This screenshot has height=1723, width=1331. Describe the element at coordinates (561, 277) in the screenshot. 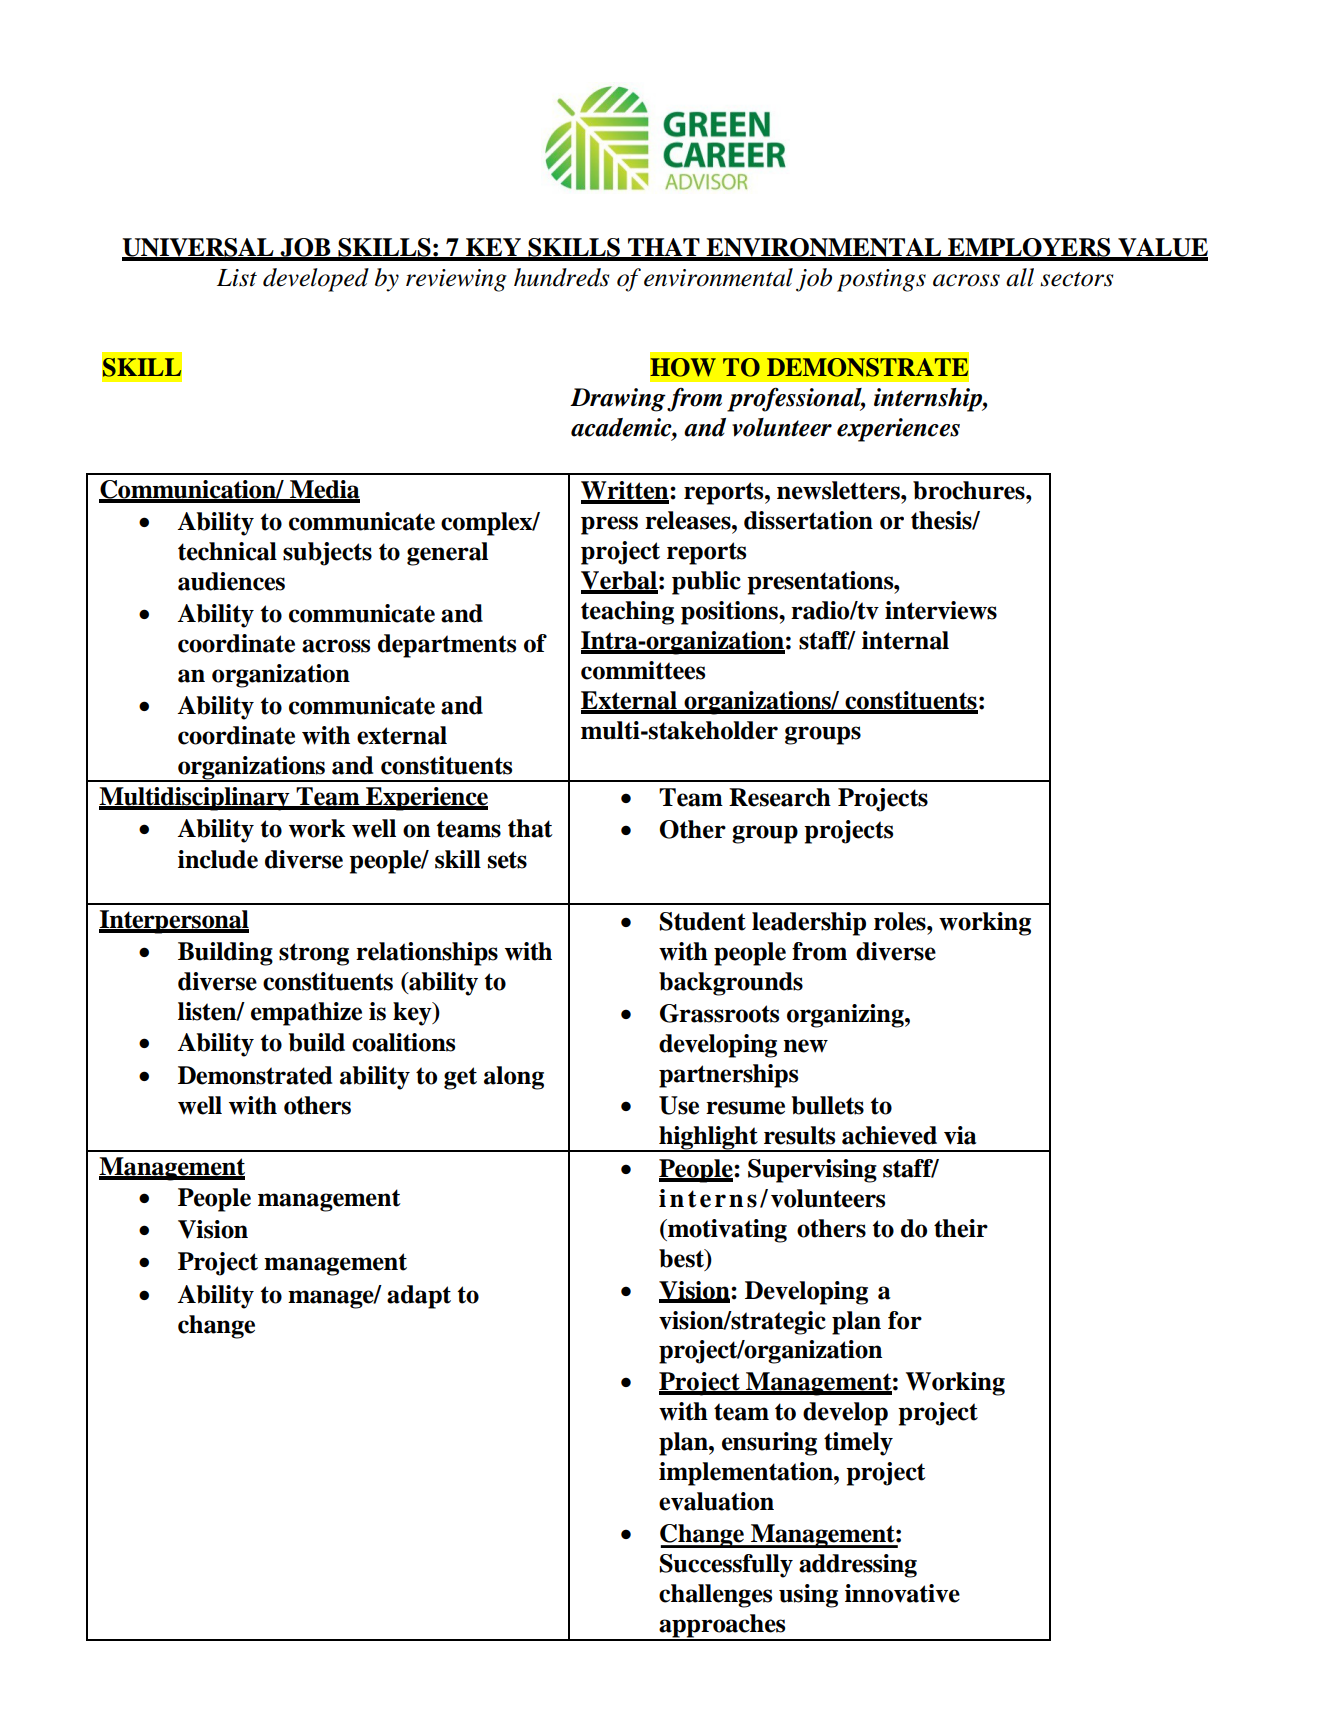

I see `hundreds` at that location.
